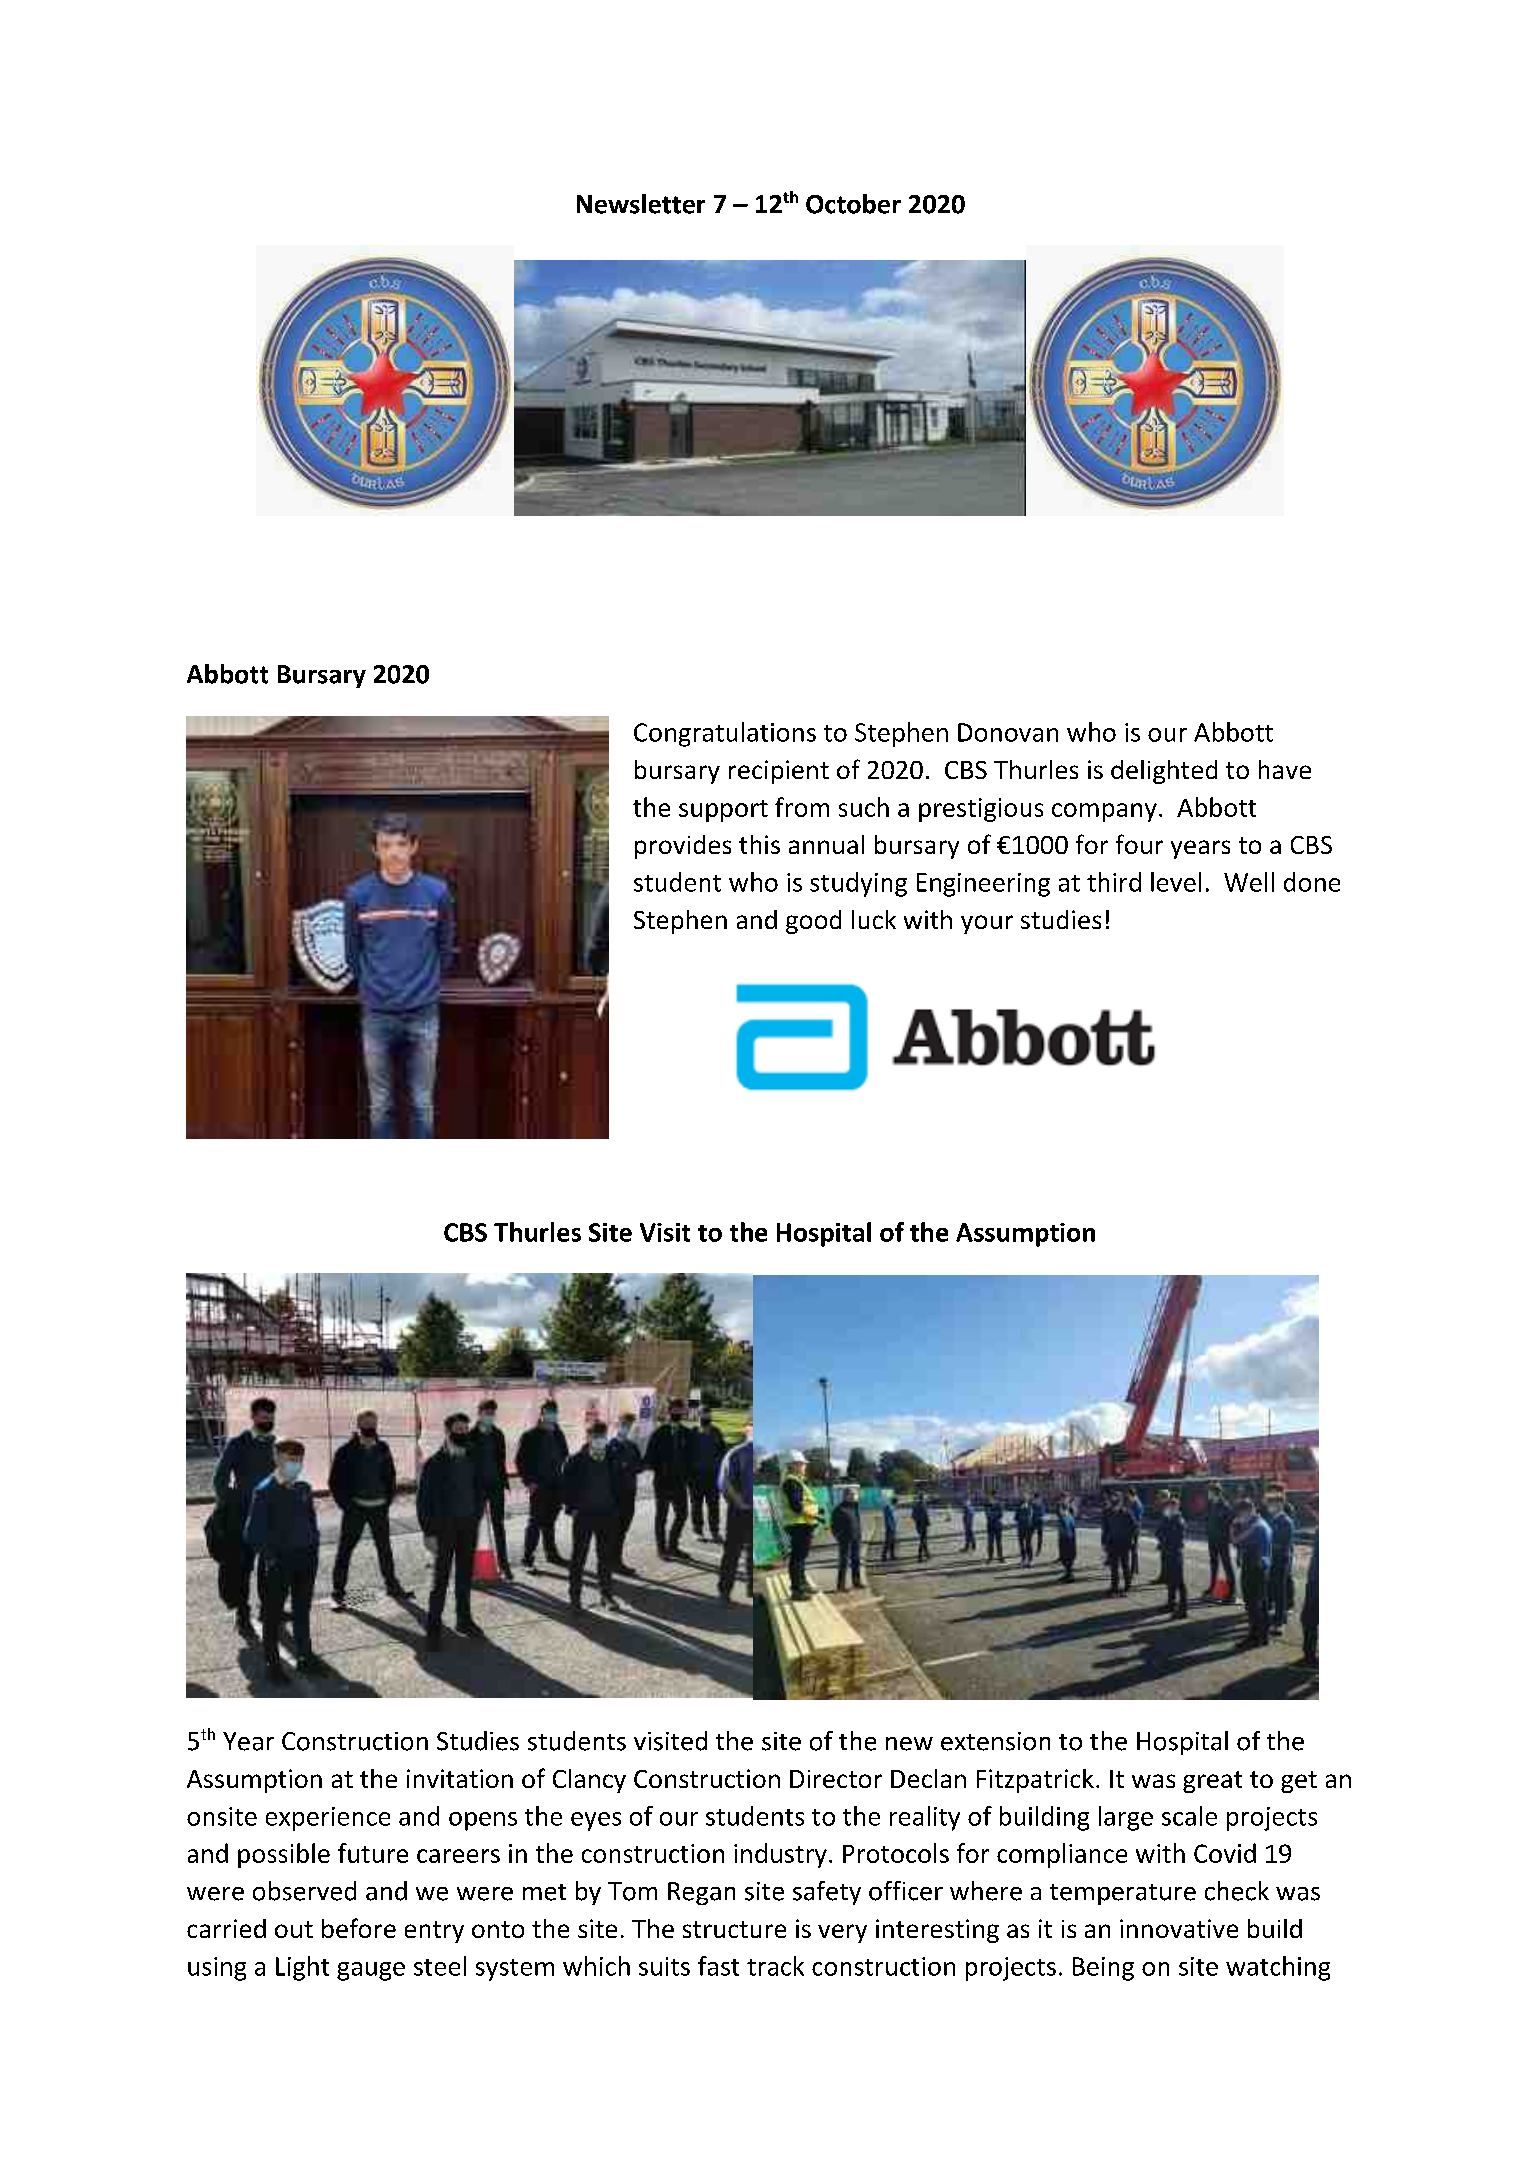  I want to click on Donovan, so click(1008, 732).
